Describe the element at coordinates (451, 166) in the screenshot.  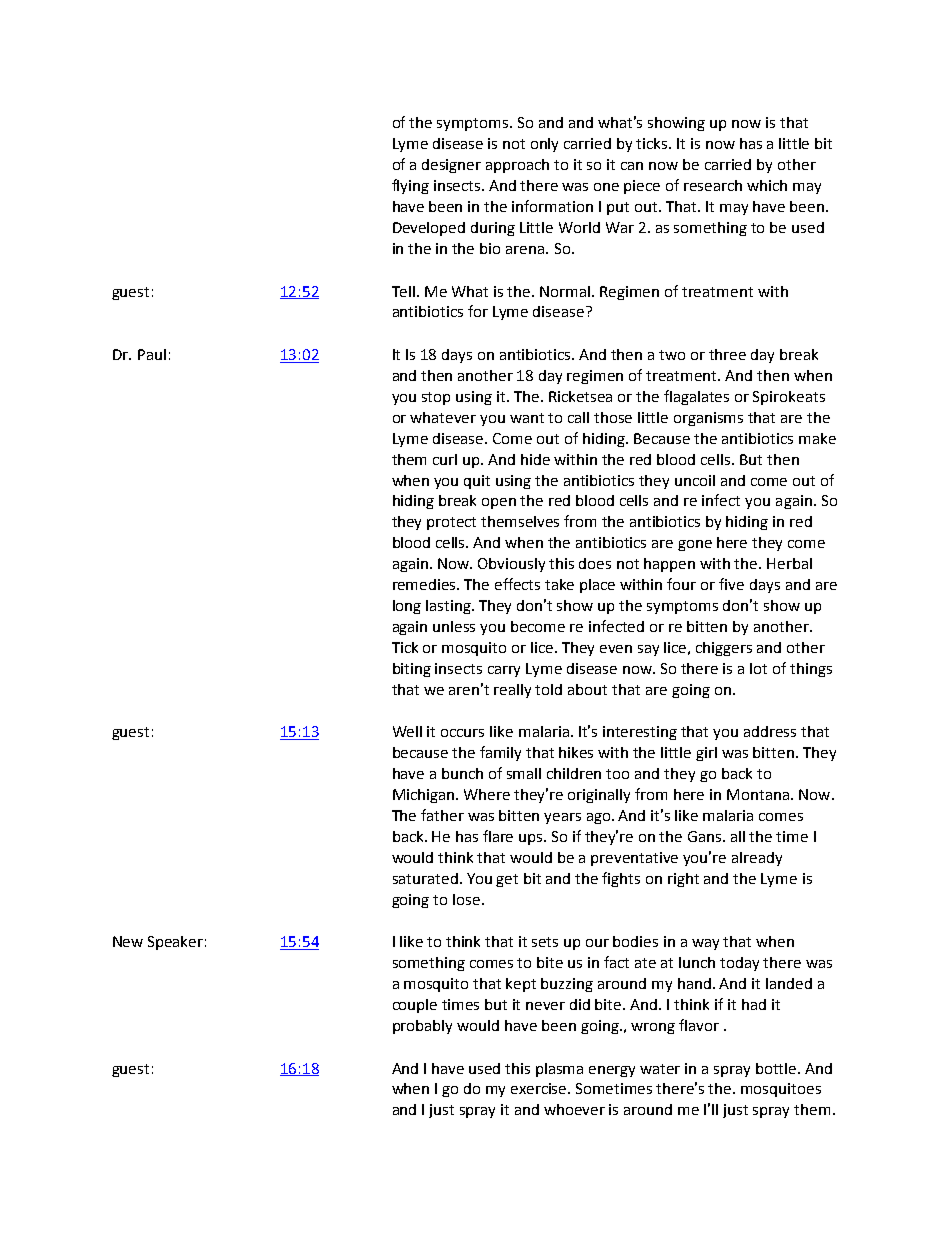
I see `designer` at that location.
